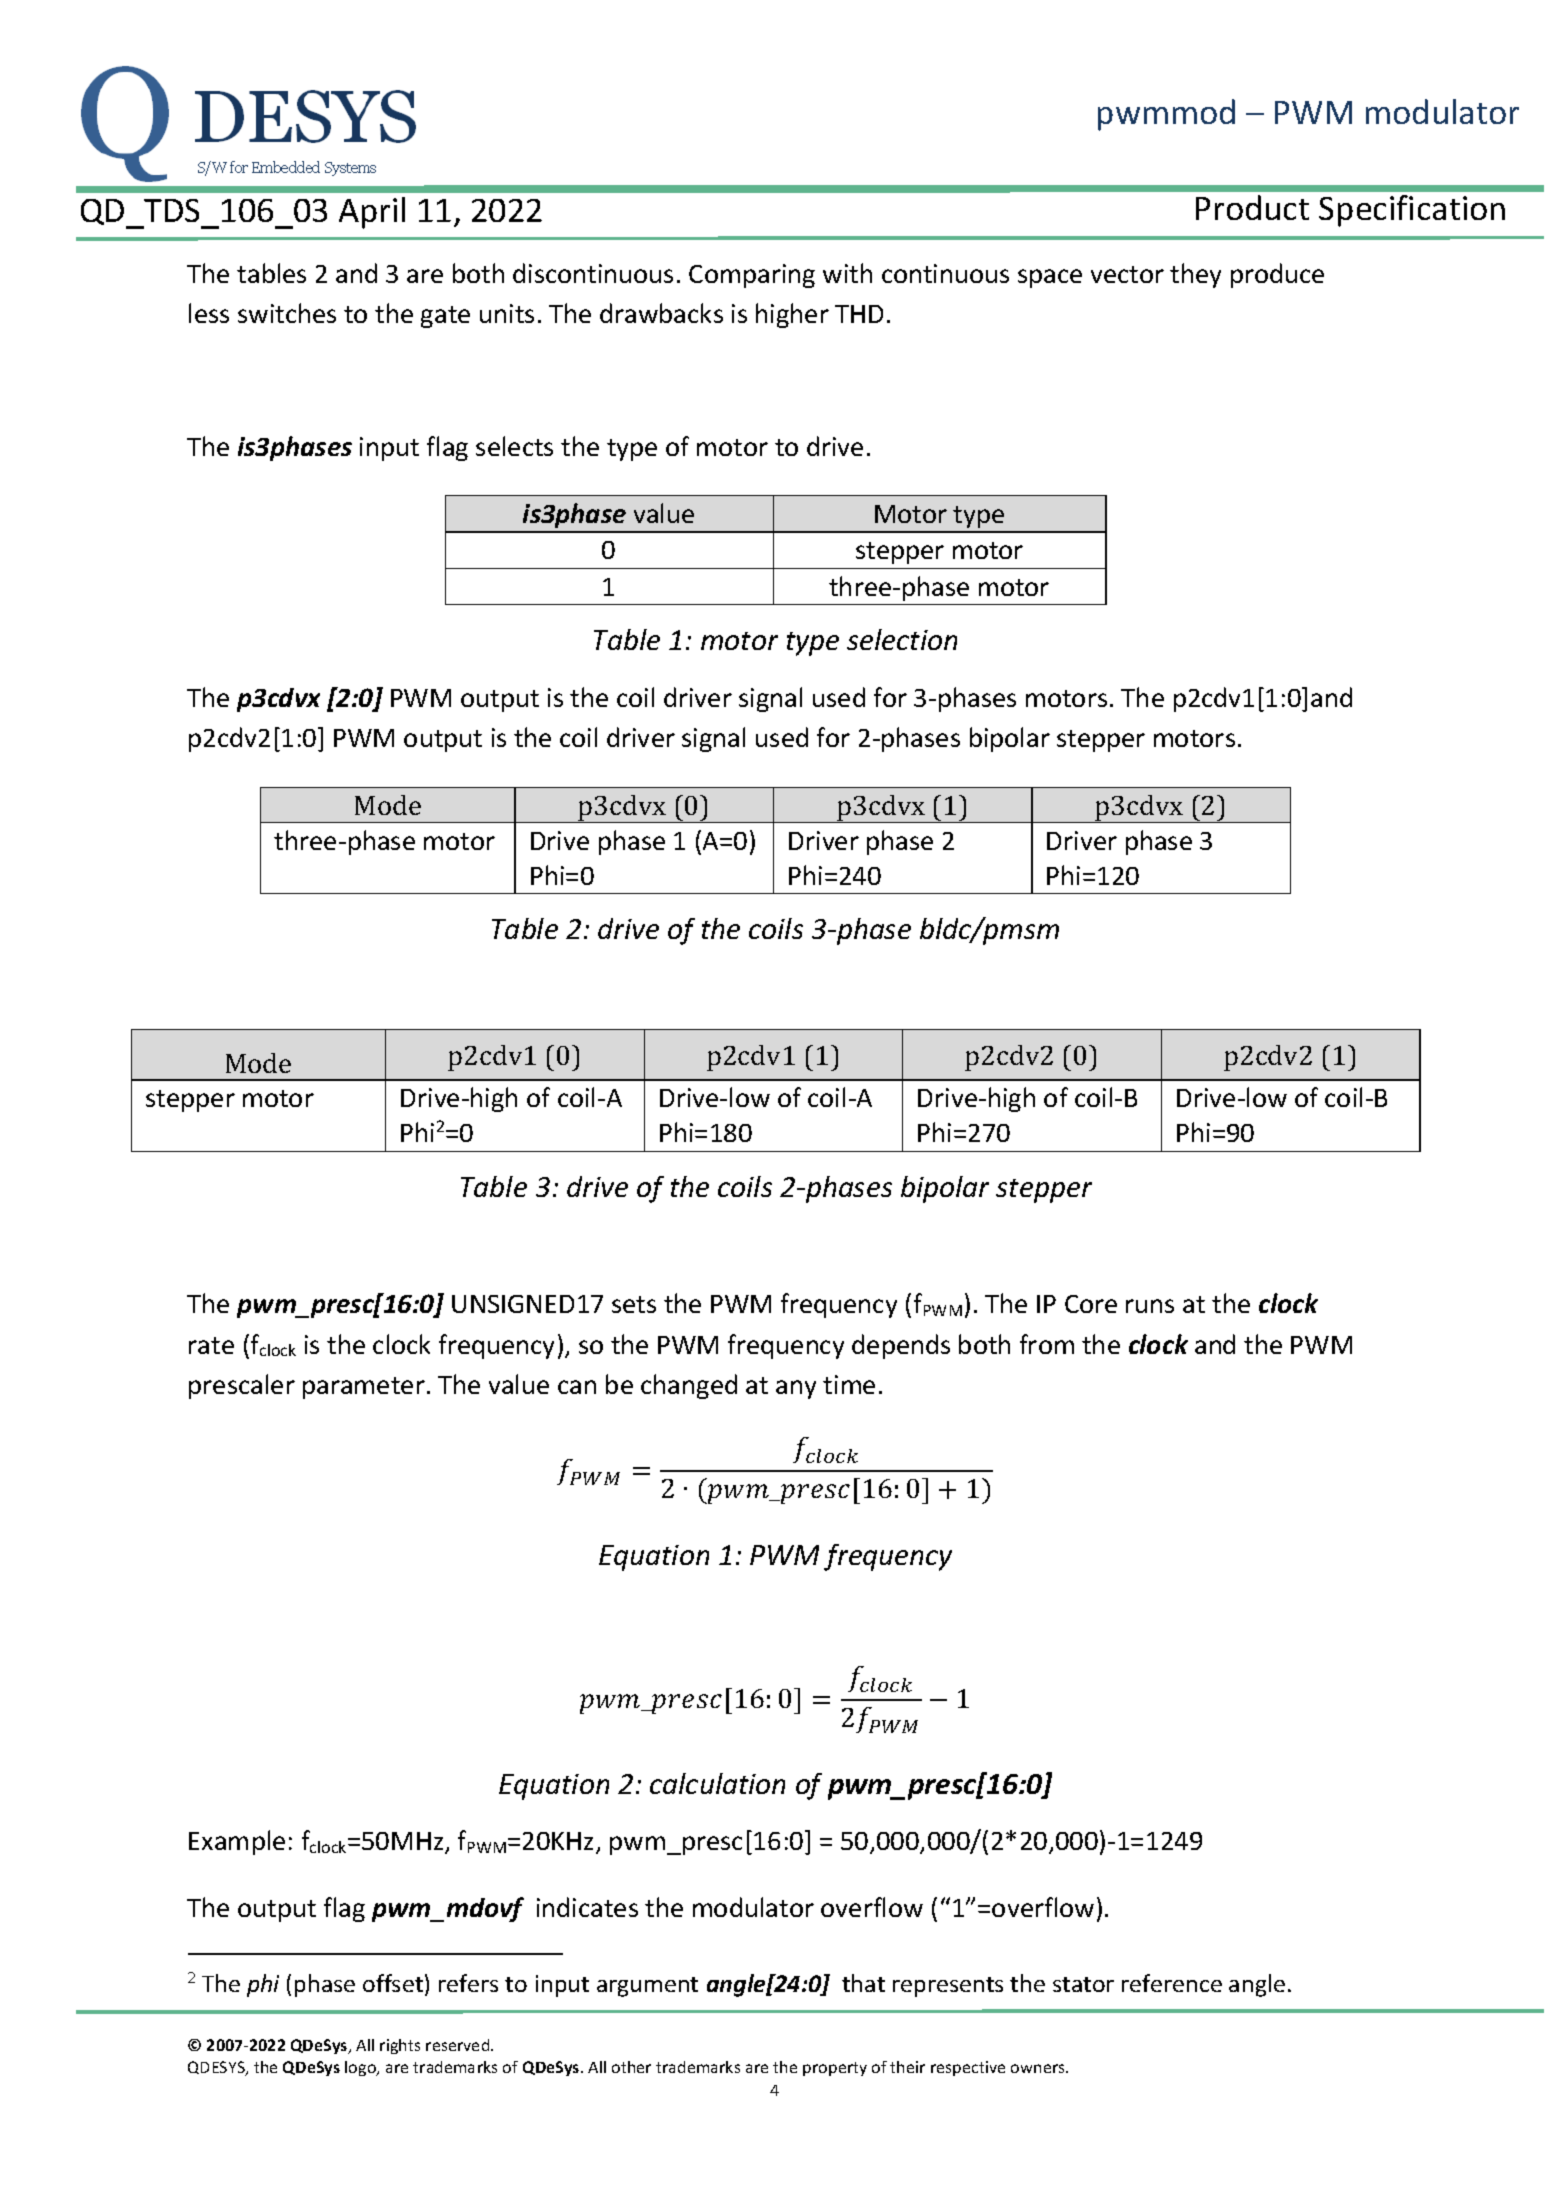 The height and width of the image is (2193, 1551). Describe the element at coordinates (1150, 1306) in the image. I see `runs` at that location.
